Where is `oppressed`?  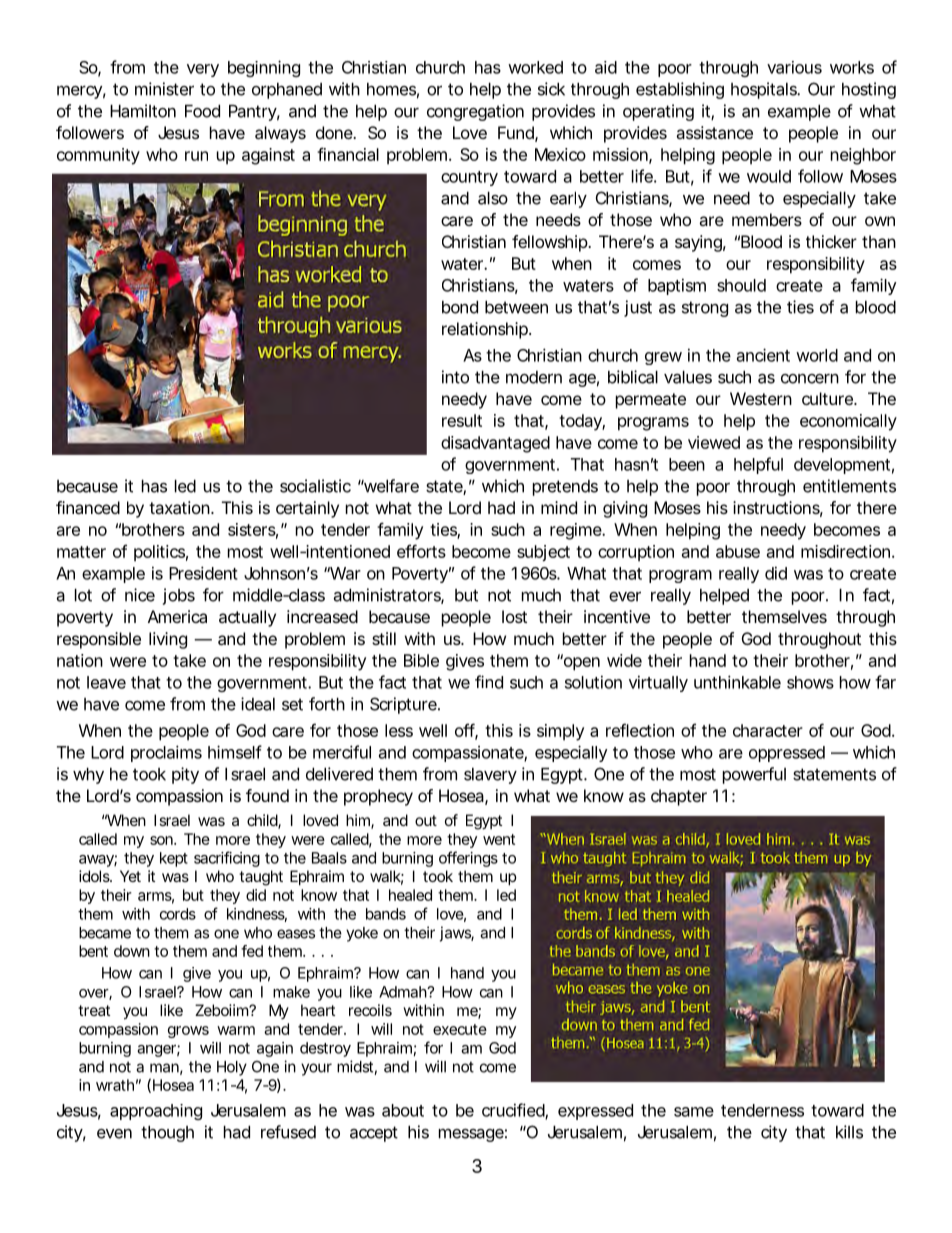
oppressed is located at coordinates (787, 754).
